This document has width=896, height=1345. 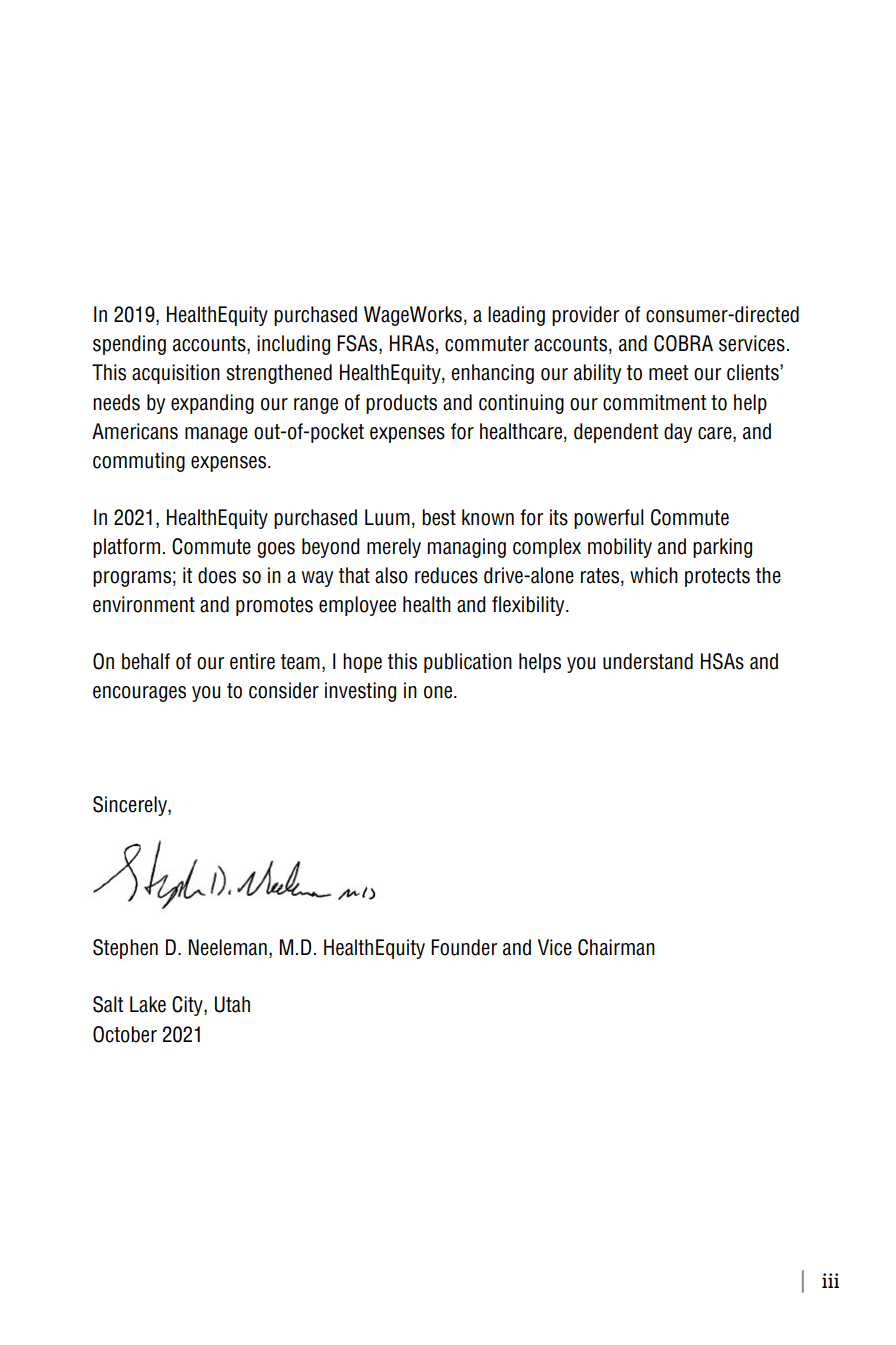 What do you see at coordinates (830, 1280) in the document?
I see `iii` at bounding box center [830, 1280].
